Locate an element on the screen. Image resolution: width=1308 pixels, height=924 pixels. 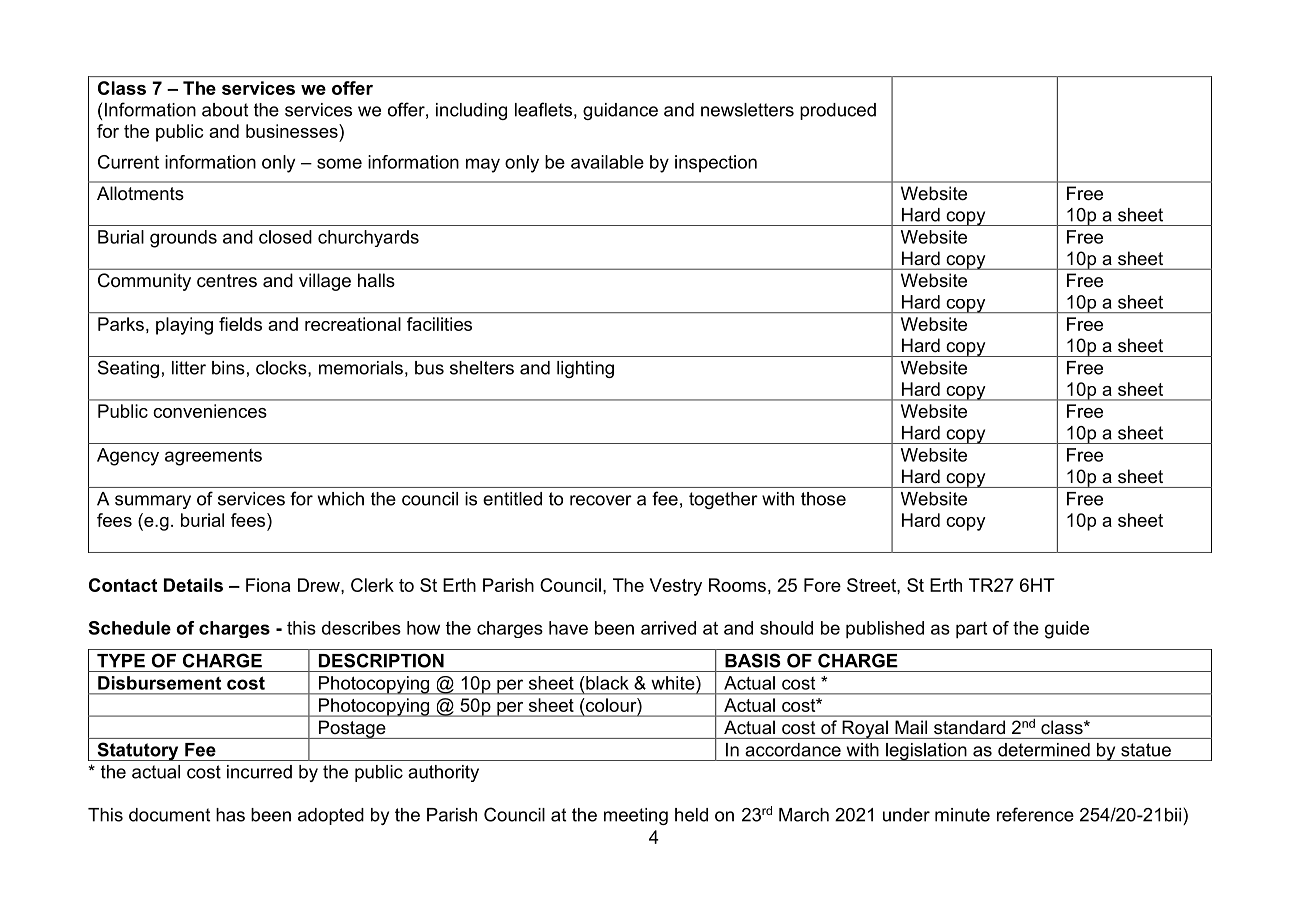
guidance is located at coordinates (620, 111).
